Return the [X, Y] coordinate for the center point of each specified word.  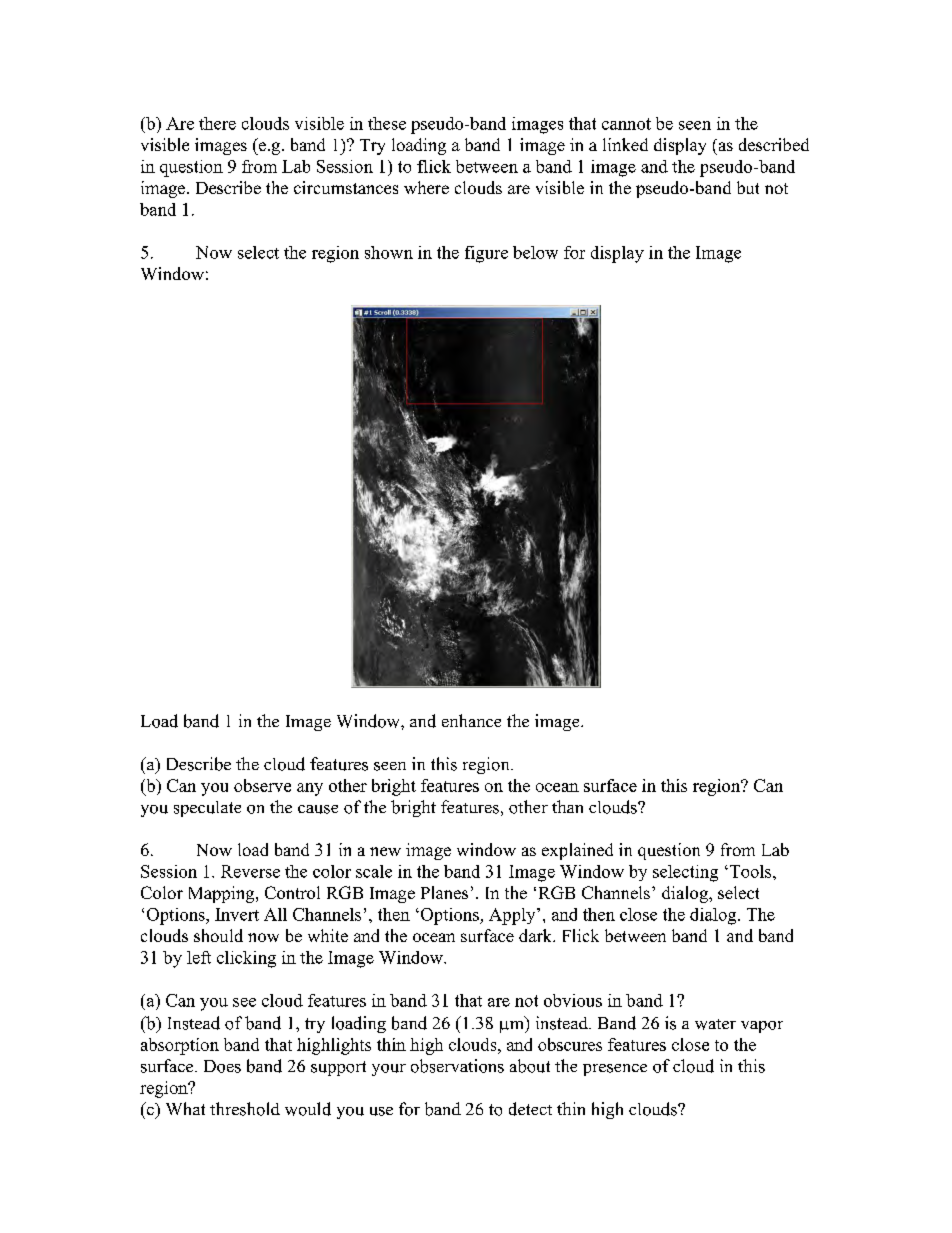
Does [222, 1066]
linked [625, 144]
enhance [471, 720]
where [426, 187]
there [217, 123]
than [567, 806]
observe [262, 785]
